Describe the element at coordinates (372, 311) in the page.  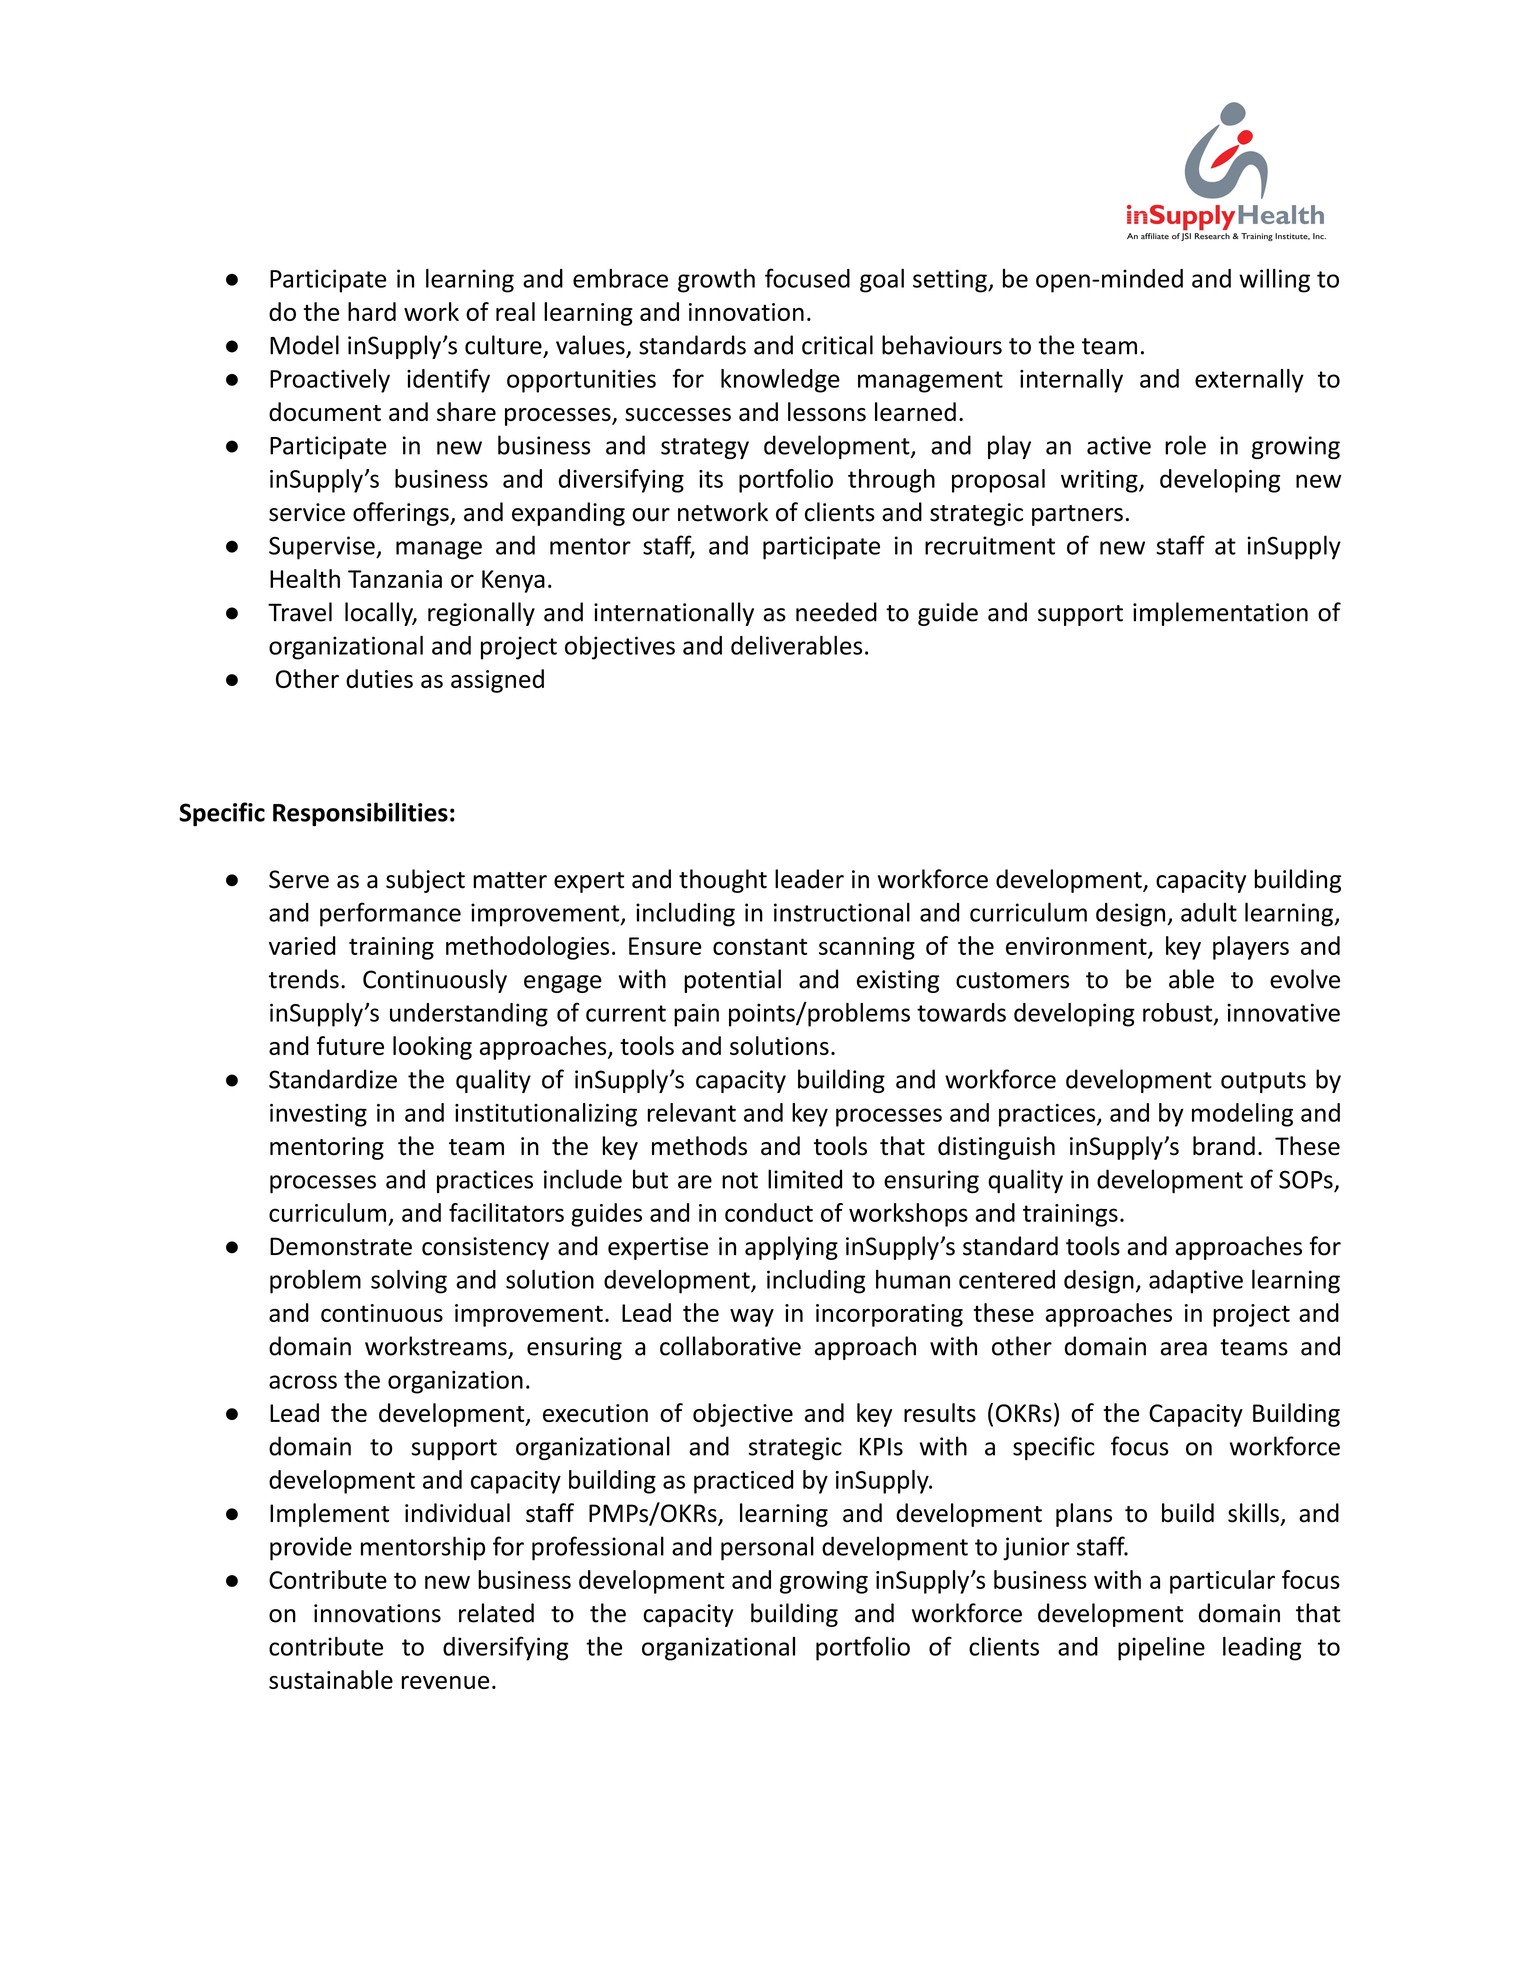
I see `hard` at that location.
